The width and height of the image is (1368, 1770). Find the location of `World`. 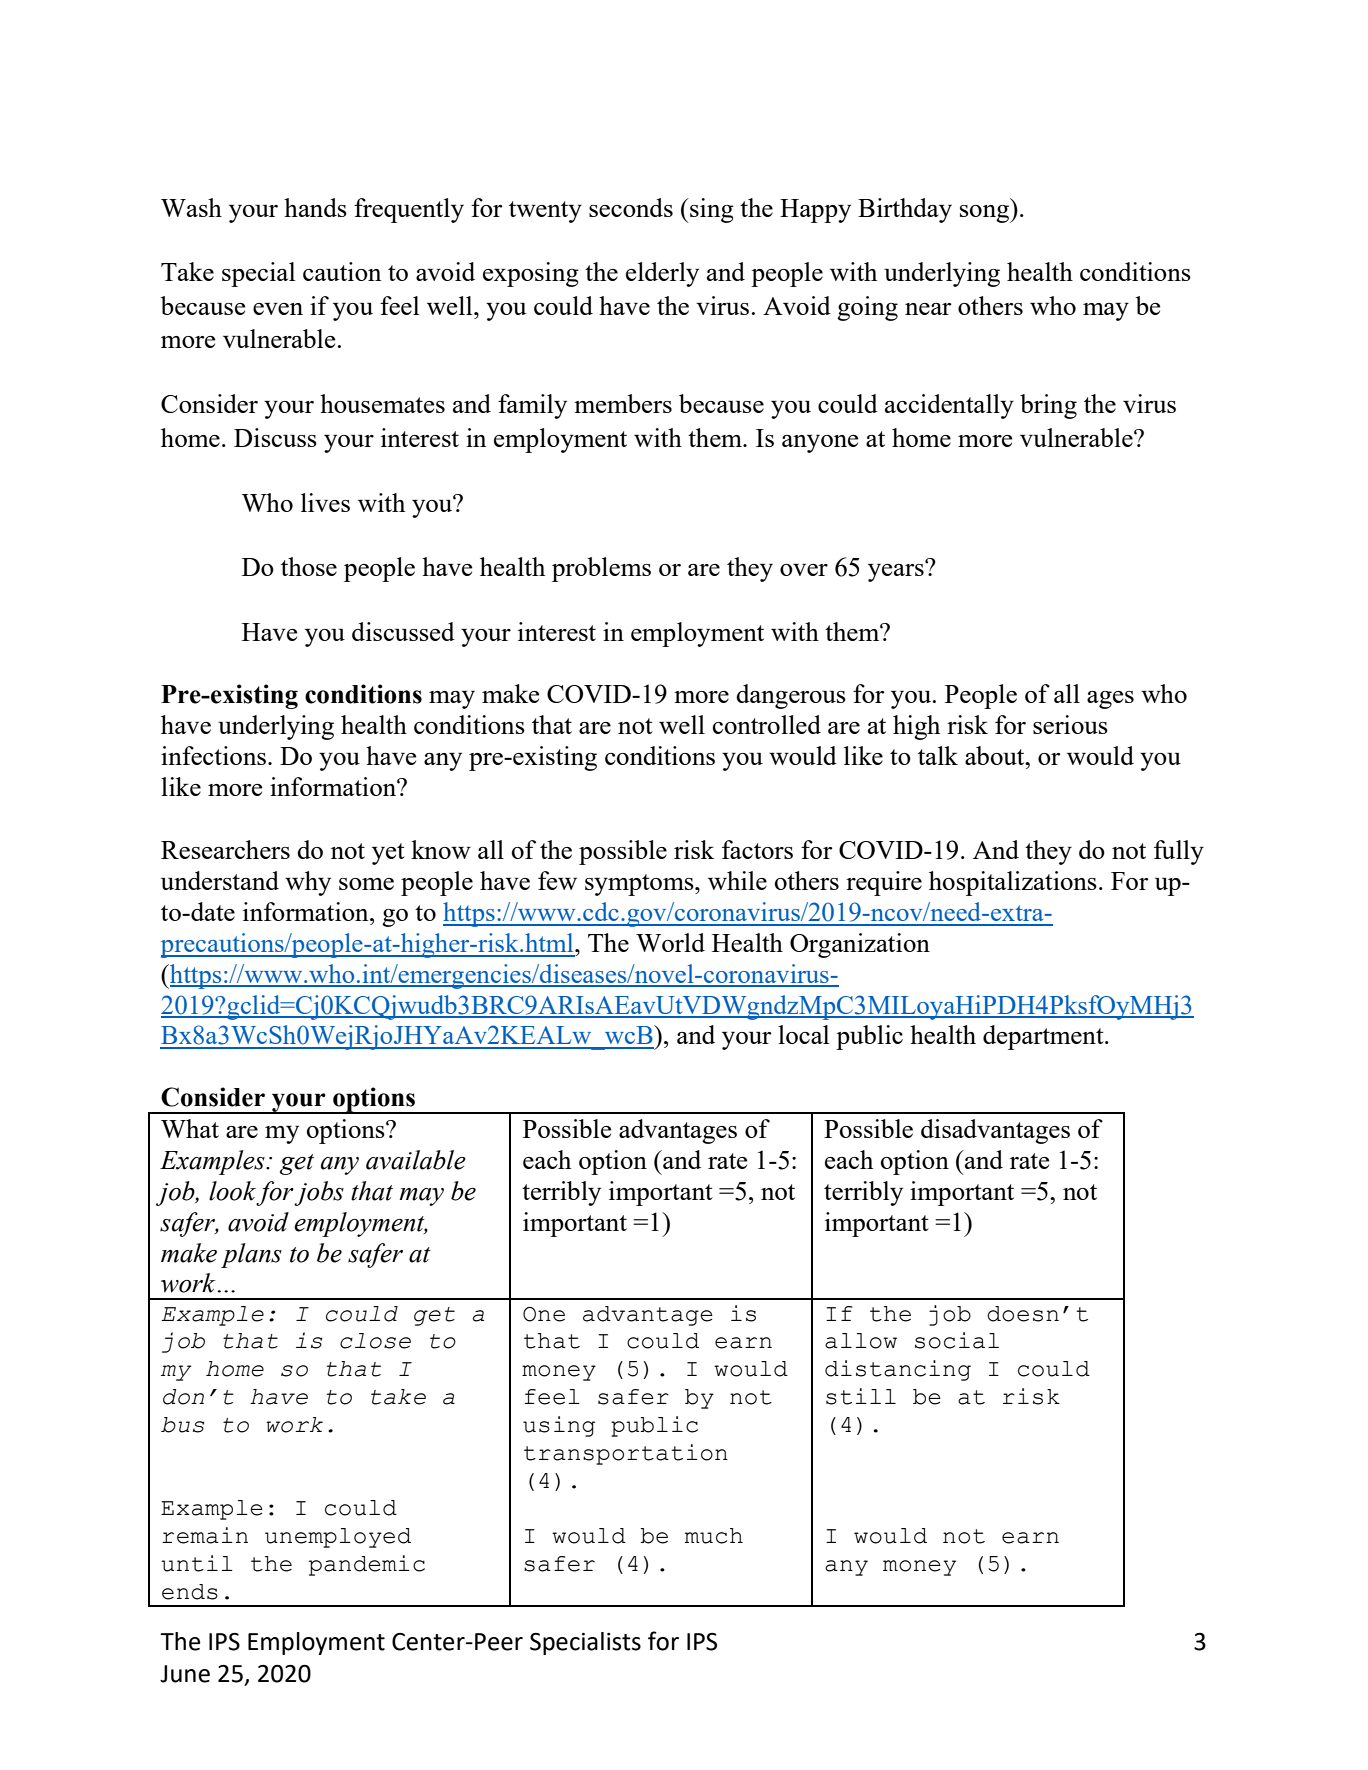

World is located at coordinates (670, 942).
